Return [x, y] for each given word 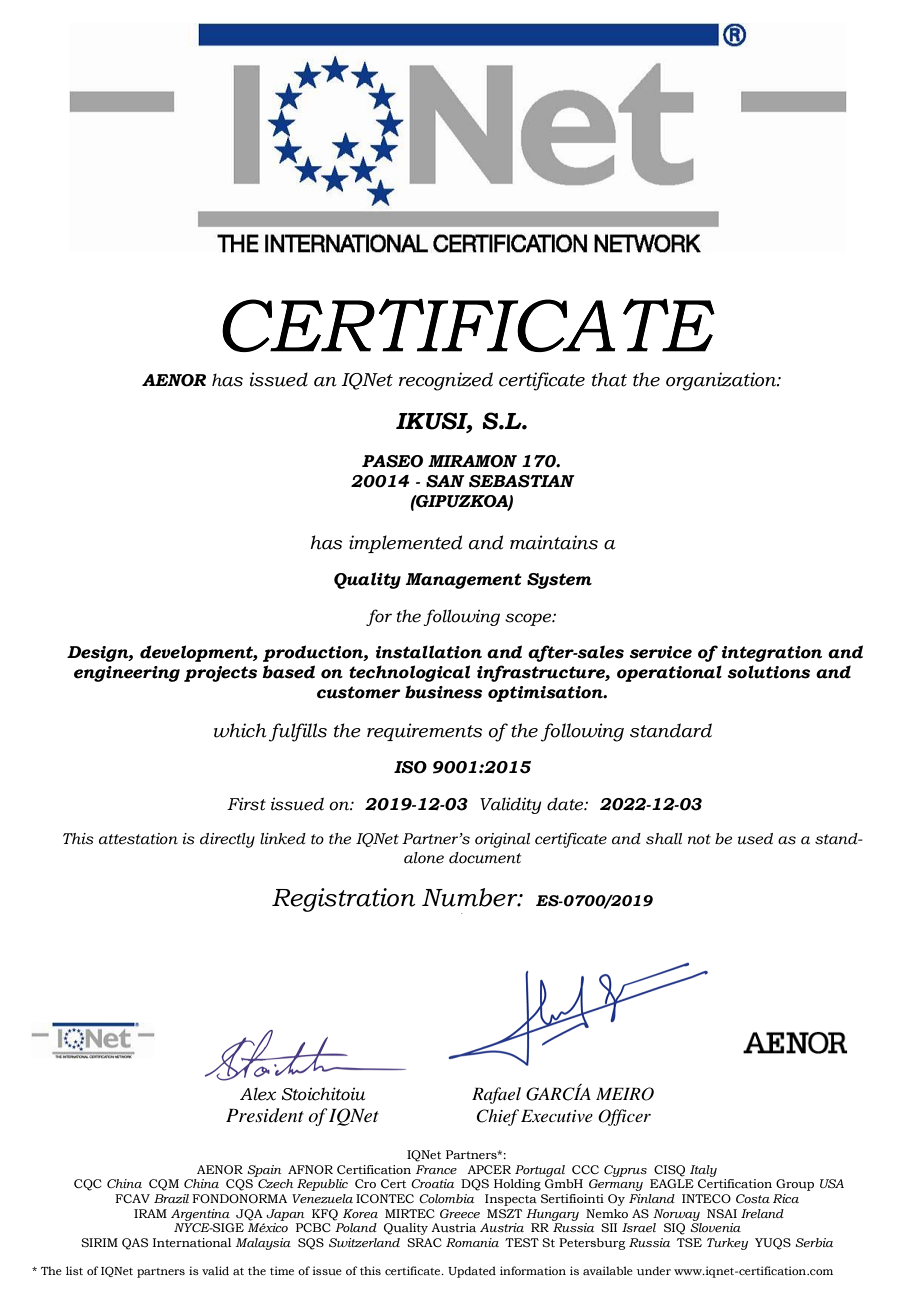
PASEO [392, 461]
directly [227, 840]
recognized [446, 381]
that [609, 379]
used [755, 839]
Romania [472, 1242]
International [192, 1242]
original [502, 840]
